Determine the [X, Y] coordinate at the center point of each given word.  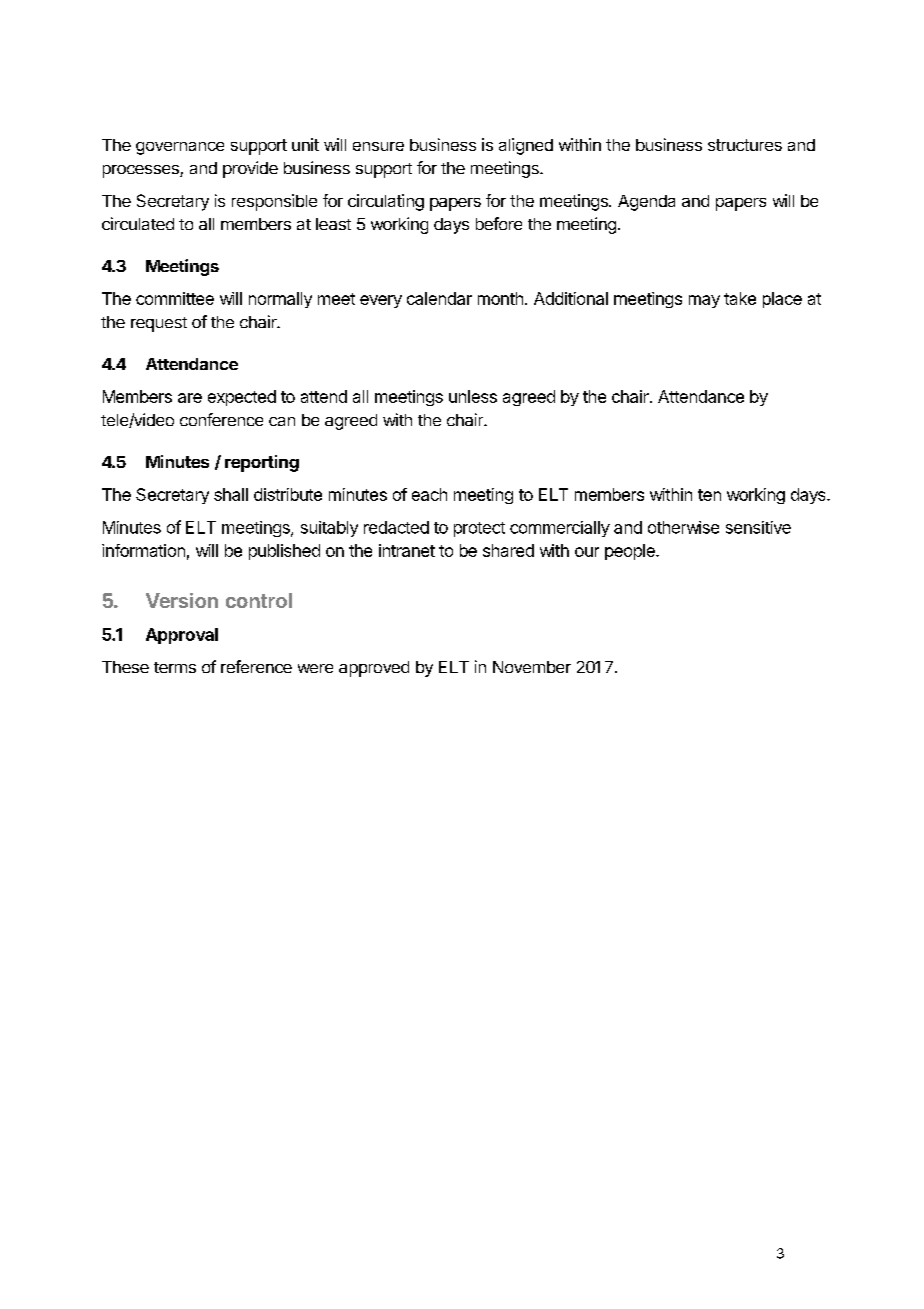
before [499, 223]
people [631, 552]
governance [180, 148]
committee [175, 298]
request [159, 324]
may [704, 301]
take [740, 298]
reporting [262, 463]
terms [175, 667]
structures [745, 145]
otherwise [683, 527]
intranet [407, 550]
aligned [526, 146]
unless [473, 396]
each [429, 494]
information [143, 550]
